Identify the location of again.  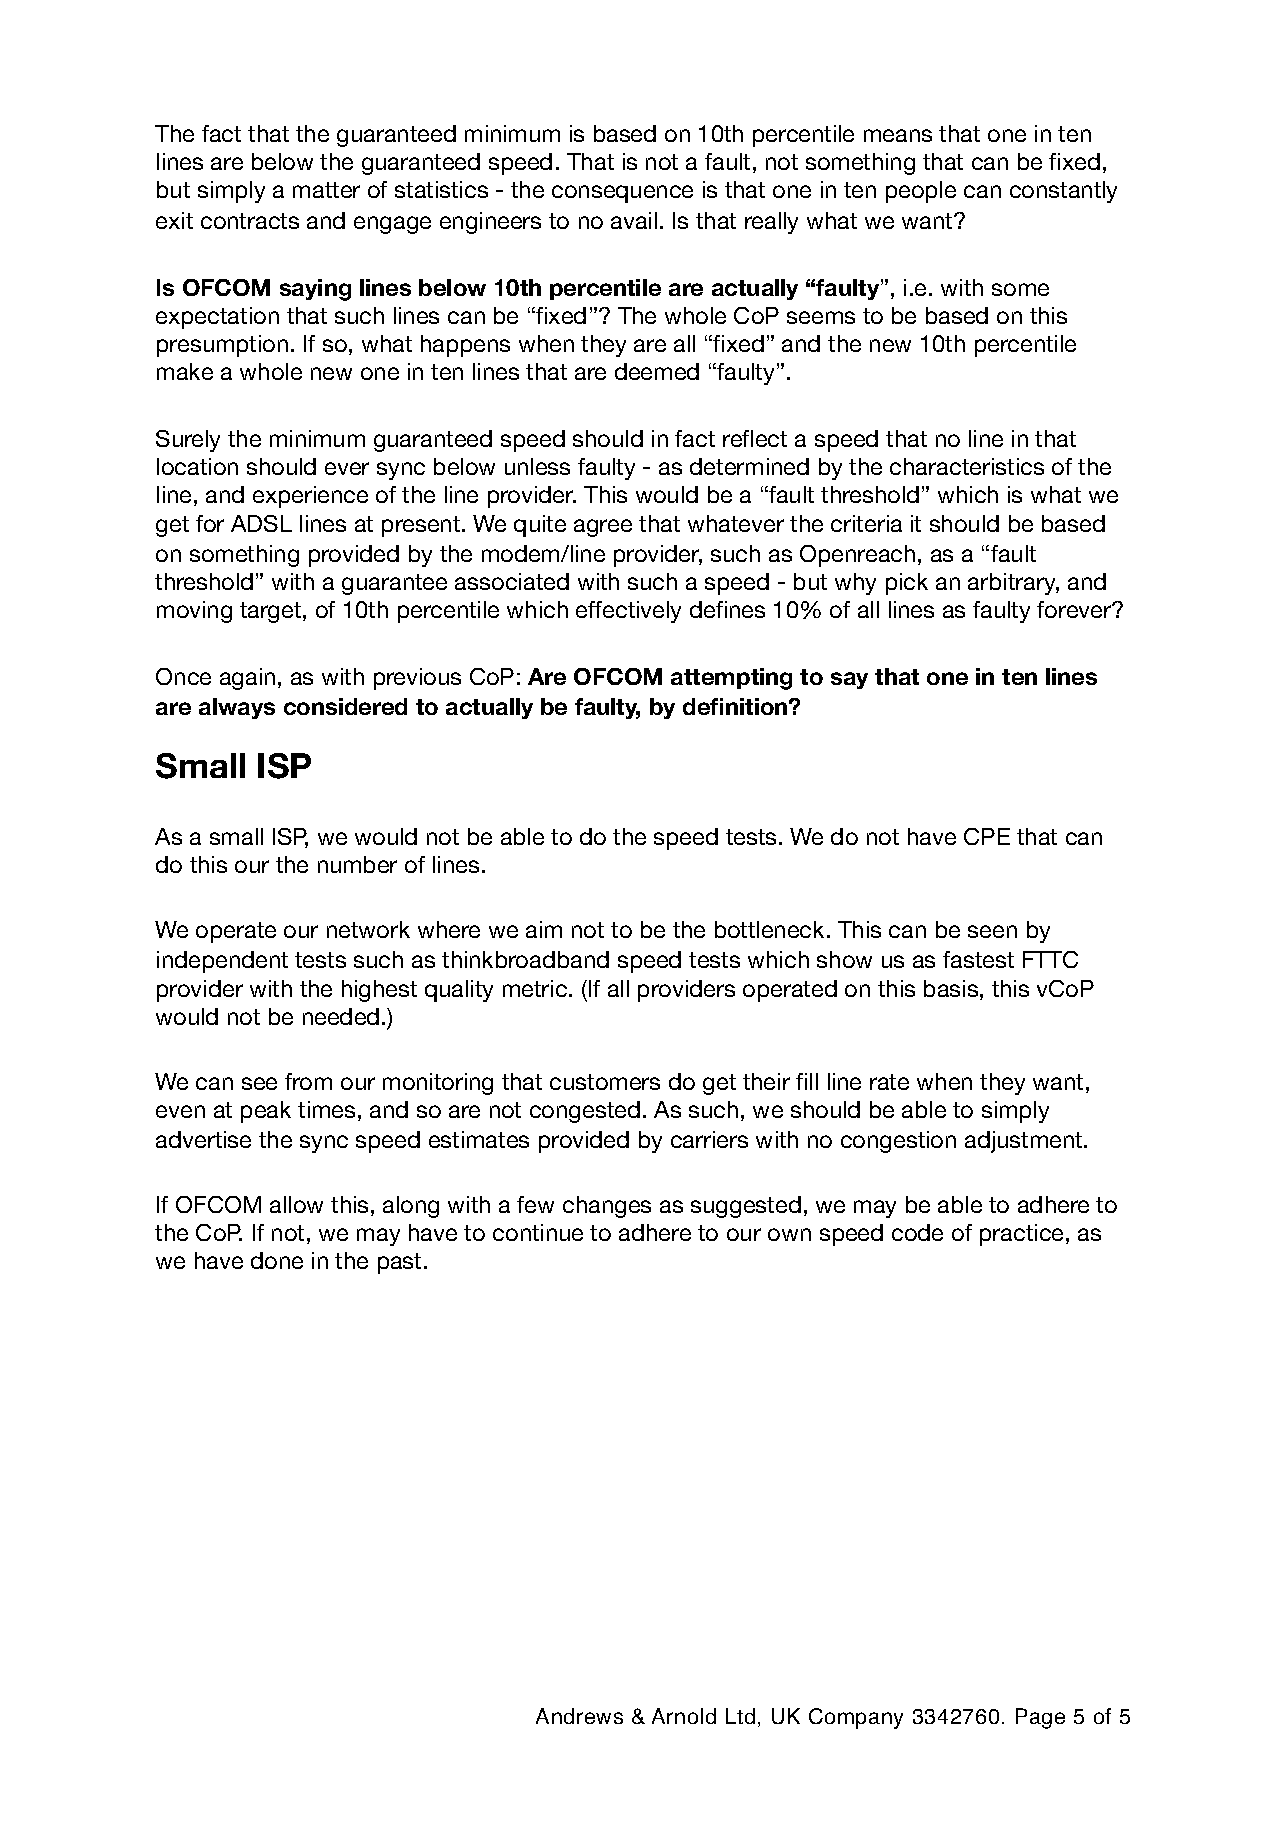
(247, 679).
